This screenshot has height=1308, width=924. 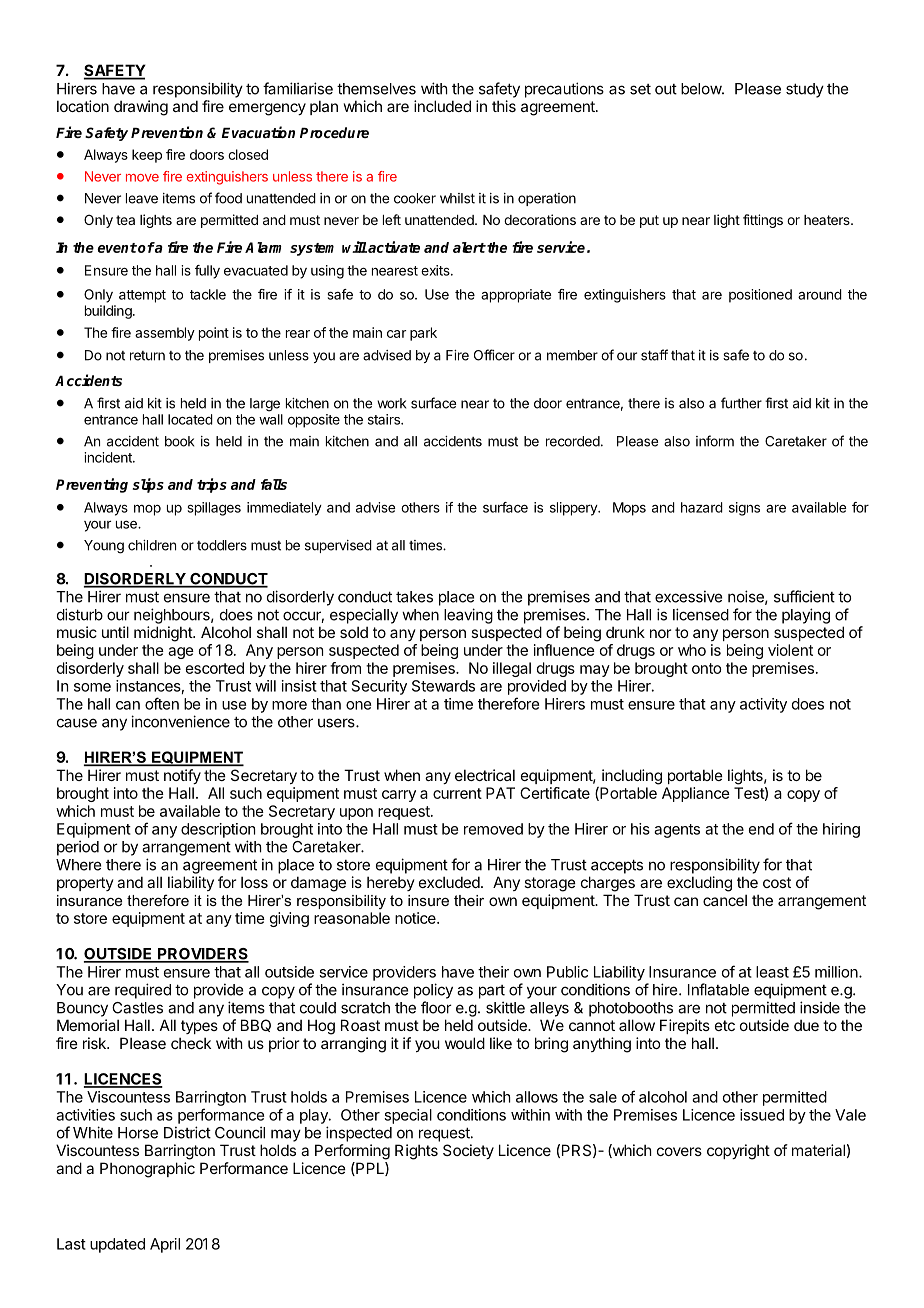 What do you see at coordinates (805, 90) in the screenshot?
I see `study` at bounding box center [805, 90].
